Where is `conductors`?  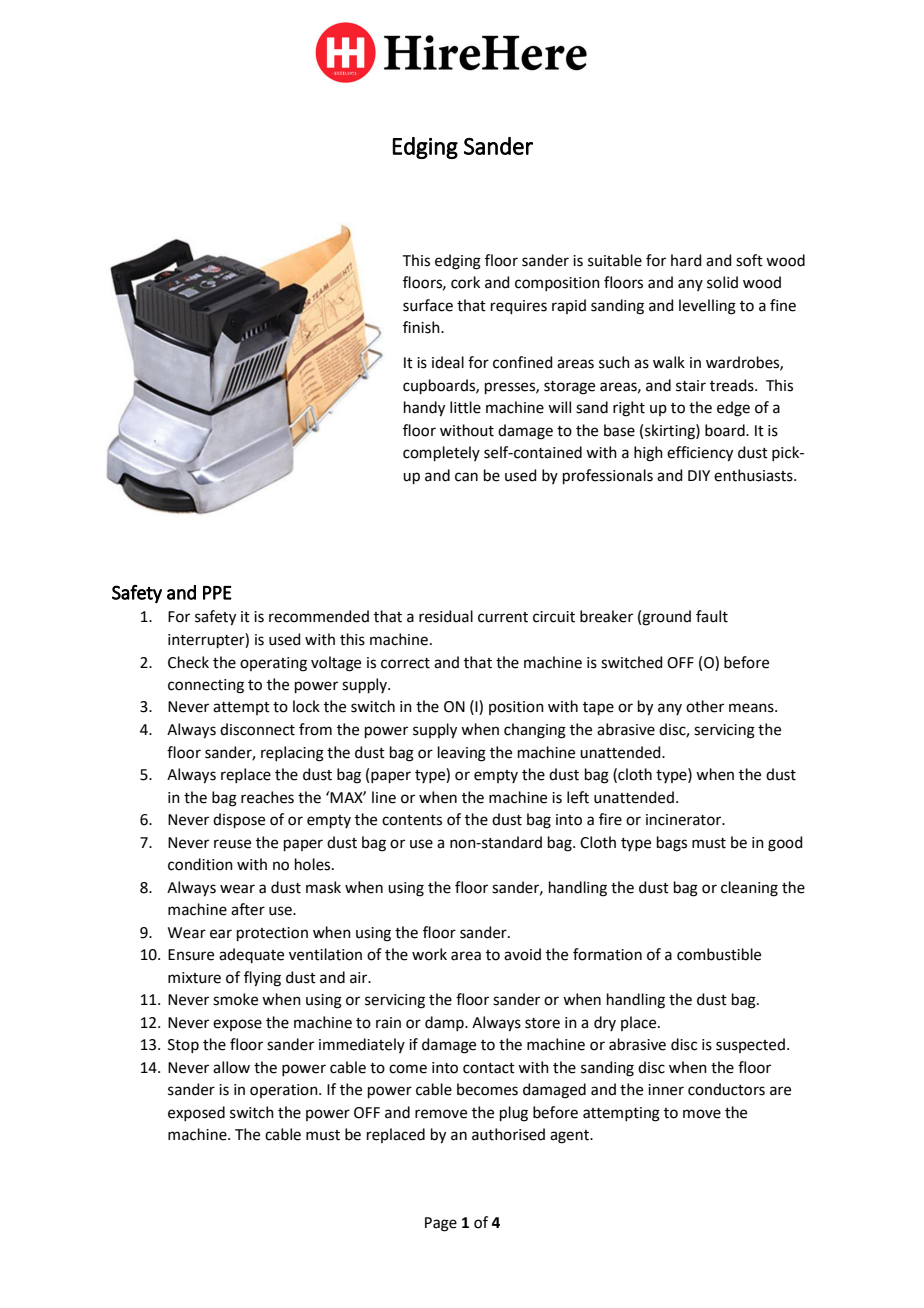 conductors is located at coordinates (726, 1089).
